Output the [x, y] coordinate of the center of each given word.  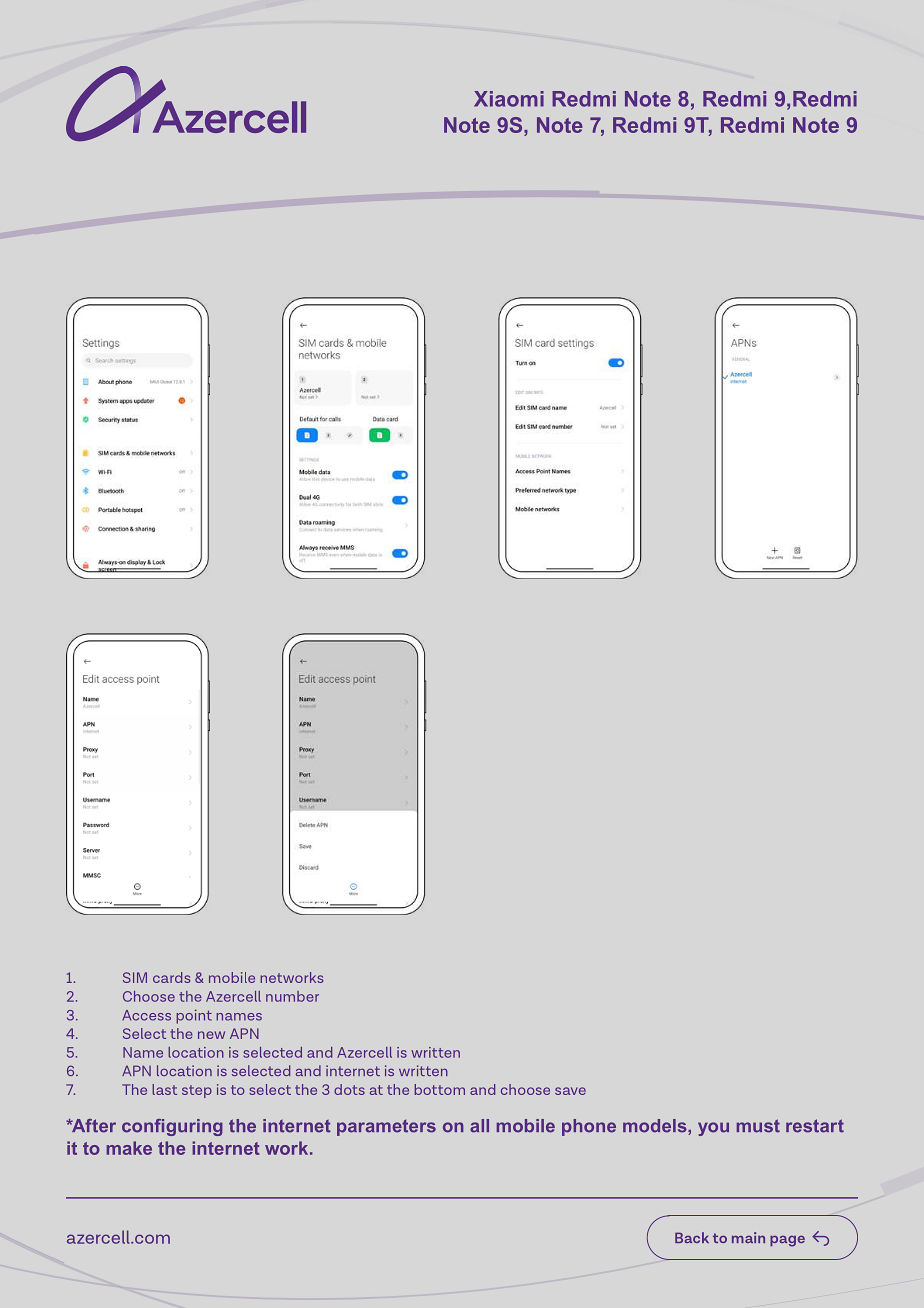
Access [146, 1015]
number [292, 996]
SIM [135, 977]
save [570, 1091]
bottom [440, 1089]
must [758, 1126]
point [194, 1016]
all [479, 1126]
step [197, 1091]
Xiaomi [509, 99]
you [713, 1129]
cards [171, 977]
